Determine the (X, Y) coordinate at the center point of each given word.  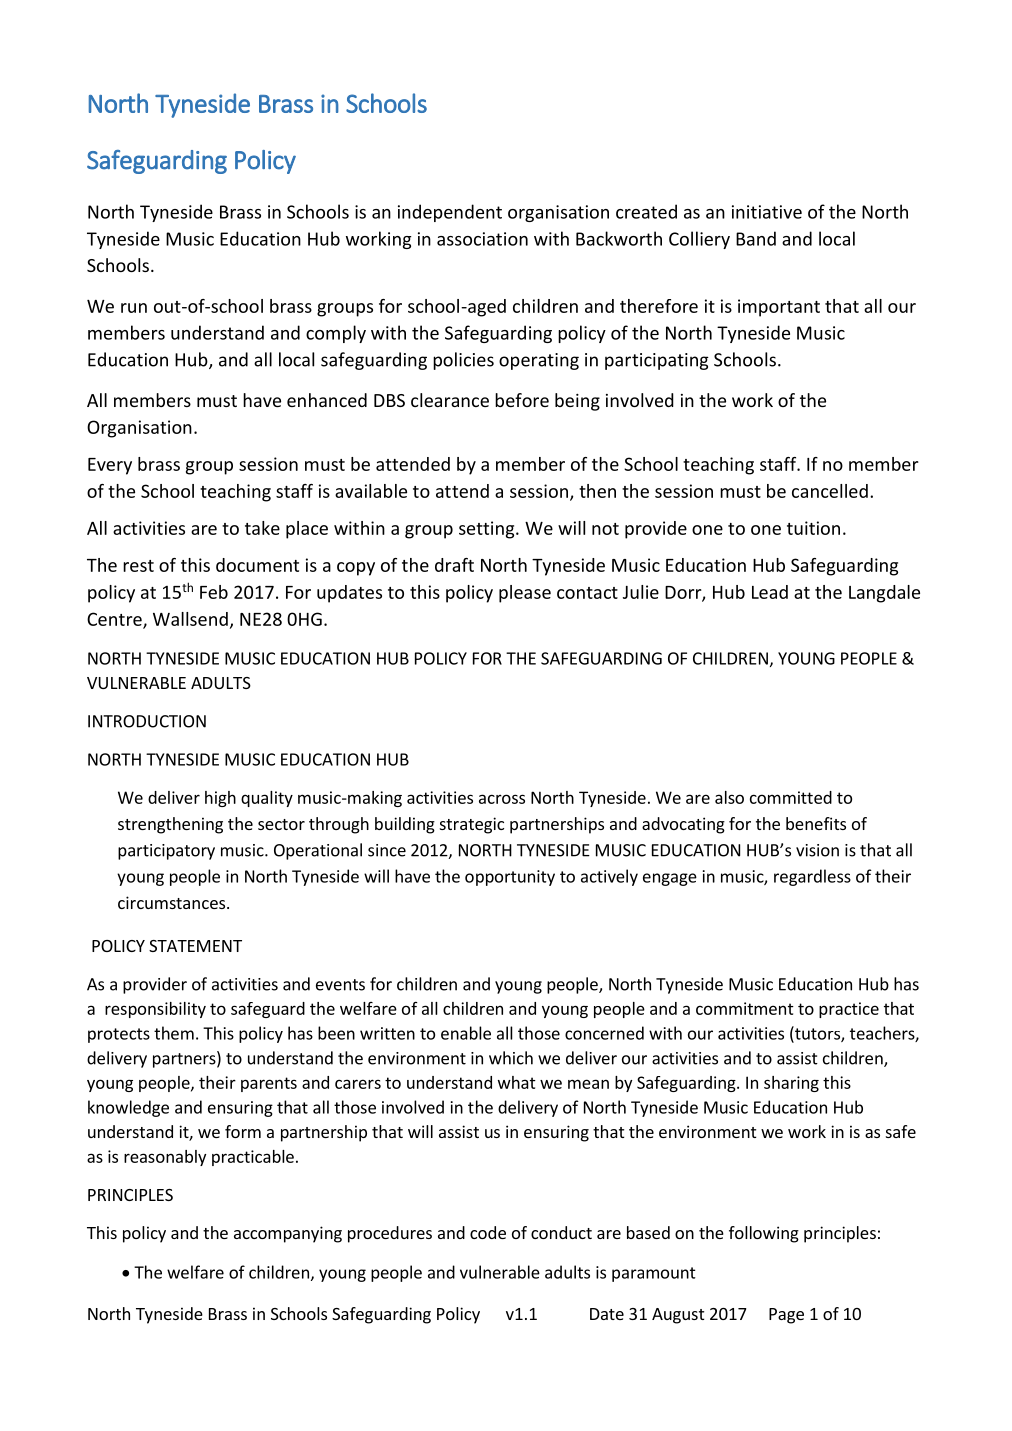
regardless (812, 877)
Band (756, 238)
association (482, 239)
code (488, 1232)
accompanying (288, 1234)
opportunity (510, 878)
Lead (770, 592)
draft (454, 565)
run (134, 308)
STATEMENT (195, 946)
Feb (214, 592)
